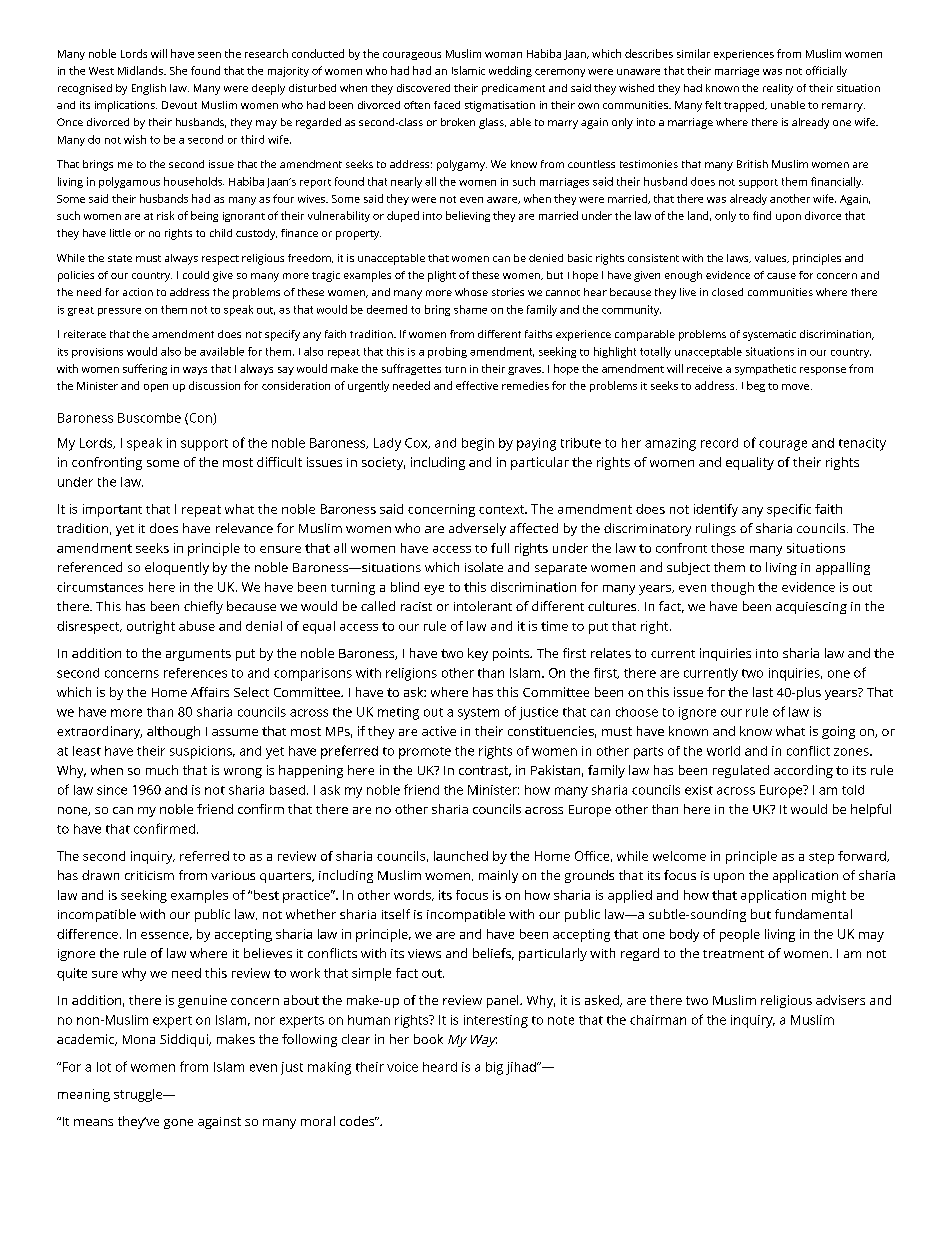 This screenshot has width=952, height=1233. What do you see at coordinates (811, 608) in the screenshot?
I see `acquiescing` at bounding box center [811, 608].
